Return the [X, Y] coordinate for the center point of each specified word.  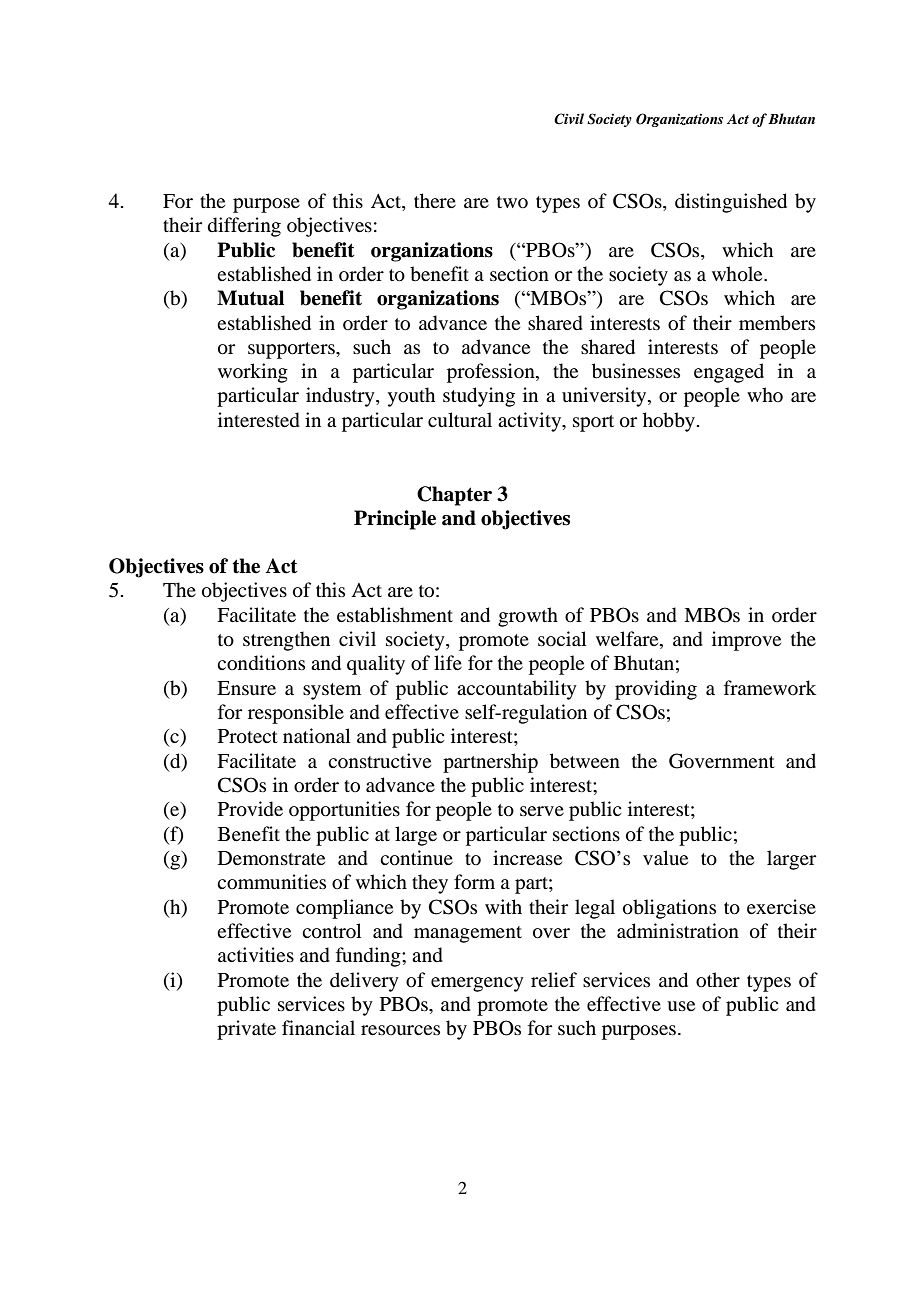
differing [244, 227]
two [512, 202]
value [665, 857]
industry [341, 397]
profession [492, 373]
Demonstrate [271, 858]
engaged [729, 373]
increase [527, 857]
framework [770, 687]
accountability [517, 690]
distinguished [731, 203]
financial [318, 1027]
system [332, 691]
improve [746, 641]
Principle [395, 520]
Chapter [454, 496]
